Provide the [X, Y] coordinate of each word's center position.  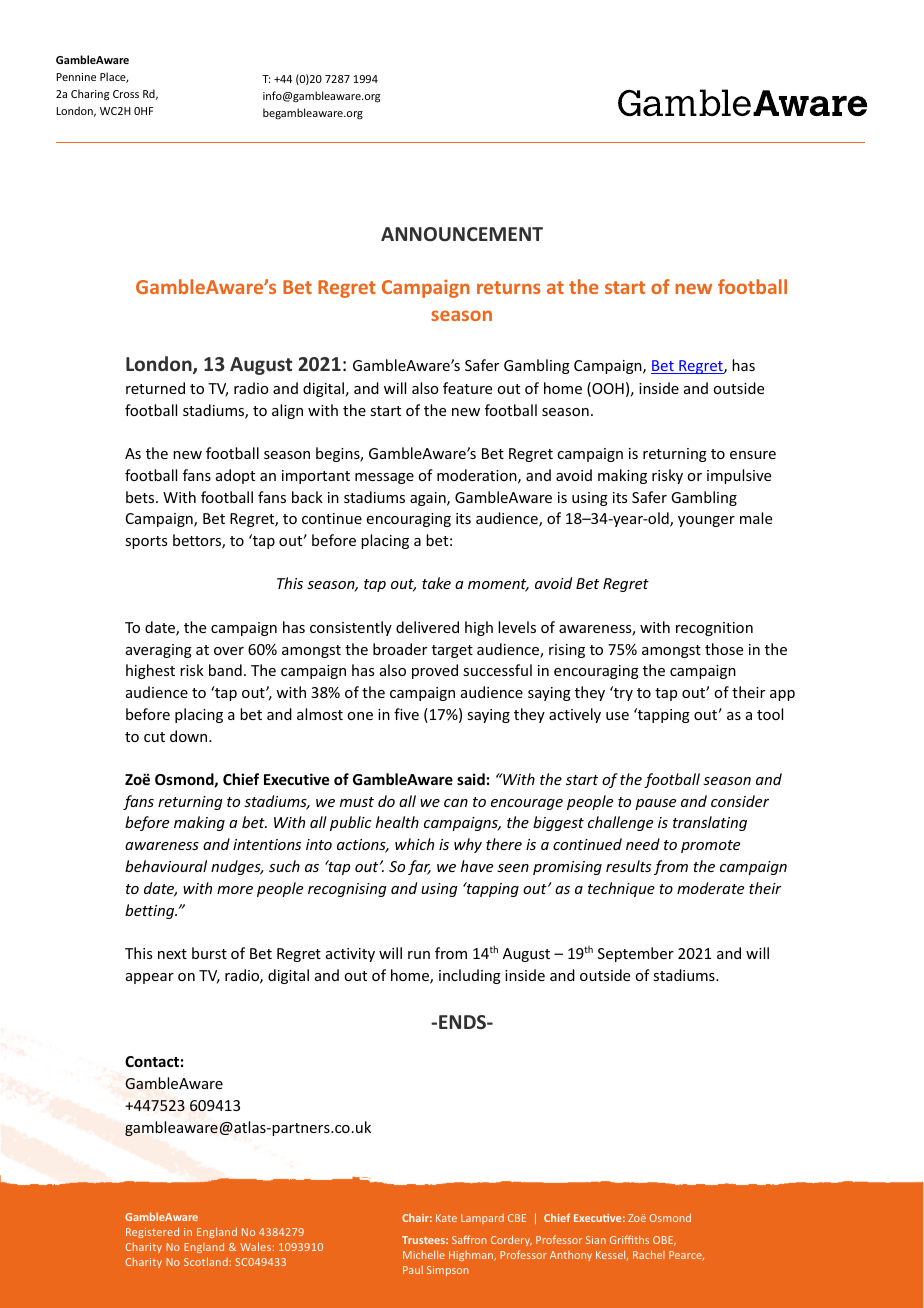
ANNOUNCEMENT [462, 234]
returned [155, 388]
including [470, 976]
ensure [753, 455]
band [225, 670]
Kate [446, 1218]
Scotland [206, 1261]
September [636, 954]
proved [435, 671]
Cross [126, 94]
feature [467, 388]
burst [209, 953]
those [724, 649]
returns [509, 287]
